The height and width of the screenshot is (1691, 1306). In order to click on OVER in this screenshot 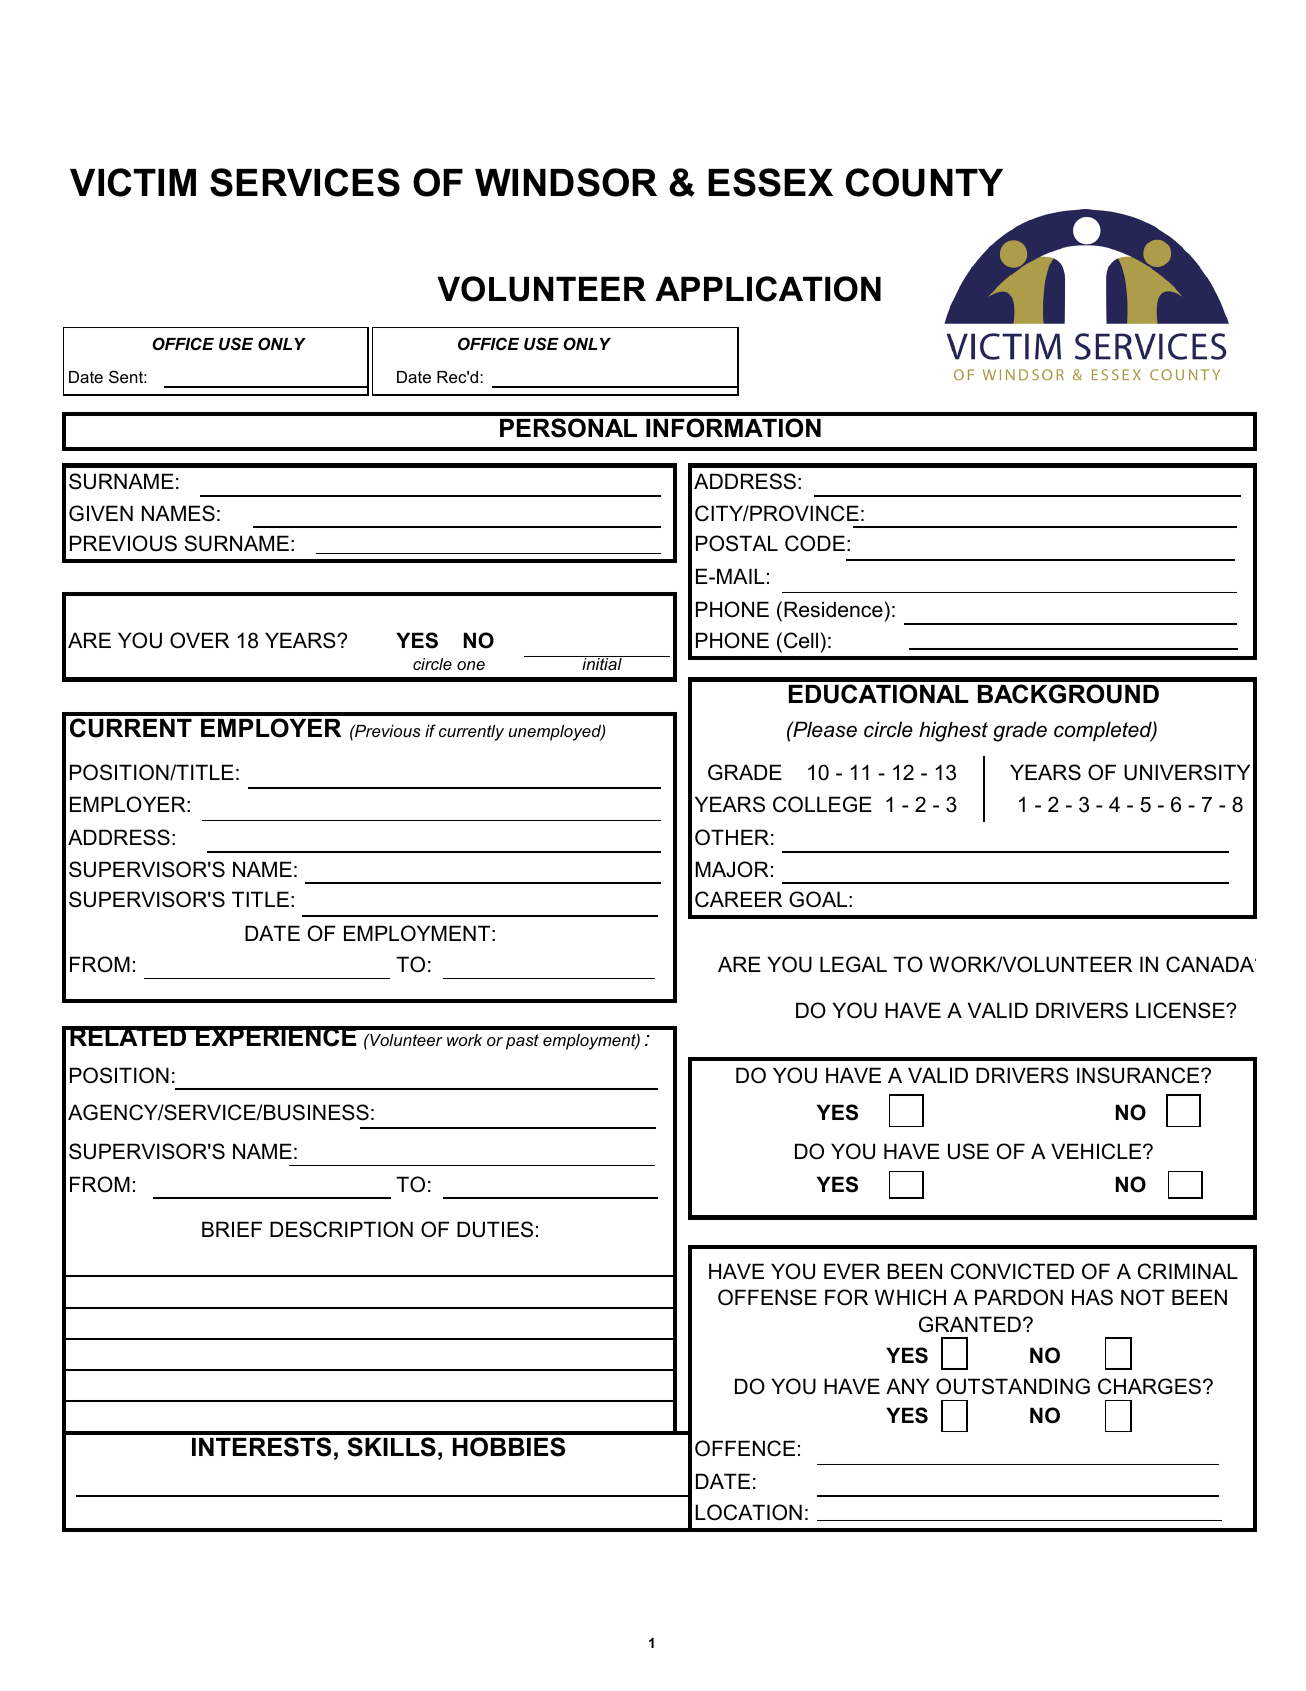, I will do `click(199, 640)`.
